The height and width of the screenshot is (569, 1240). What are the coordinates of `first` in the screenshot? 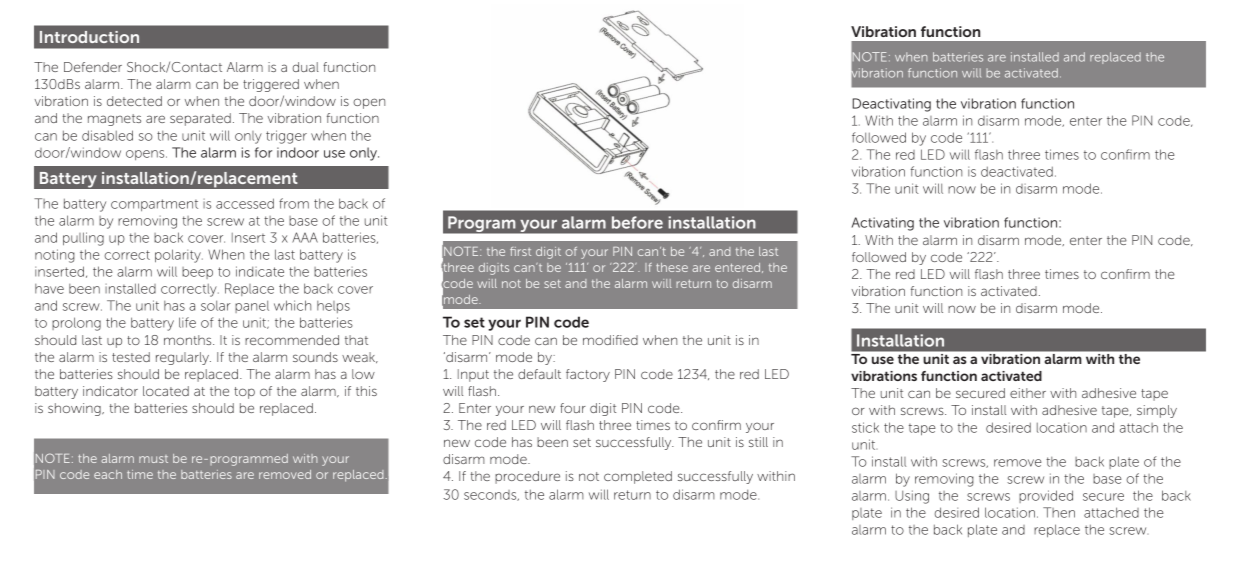 It's located at (520, 251).
